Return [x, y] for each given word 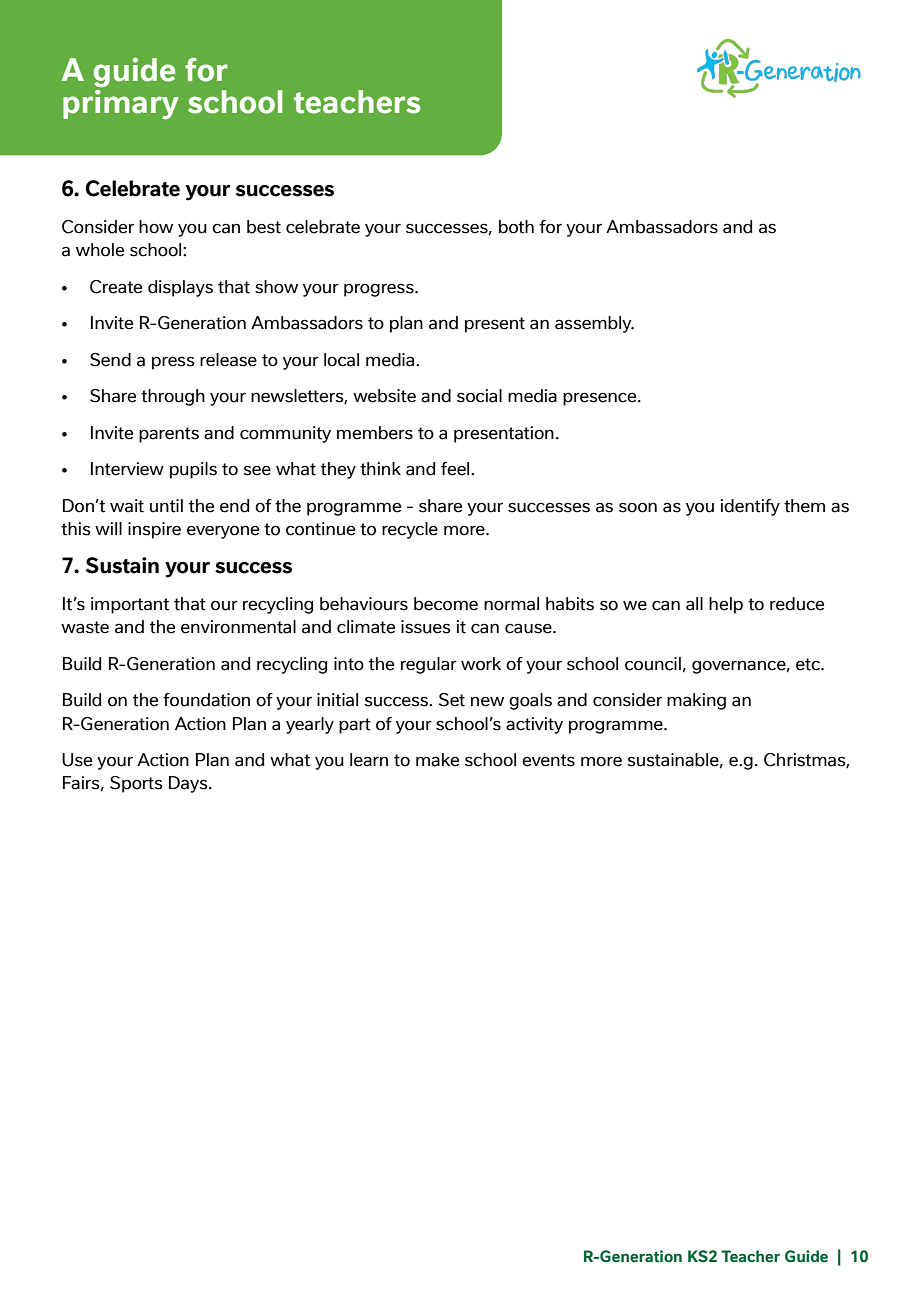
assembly [594, 324]
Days [189, 784]
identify [750, 507]
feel [456, 469]
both [516, 227]
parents [169, 435]
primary [121, 104]
